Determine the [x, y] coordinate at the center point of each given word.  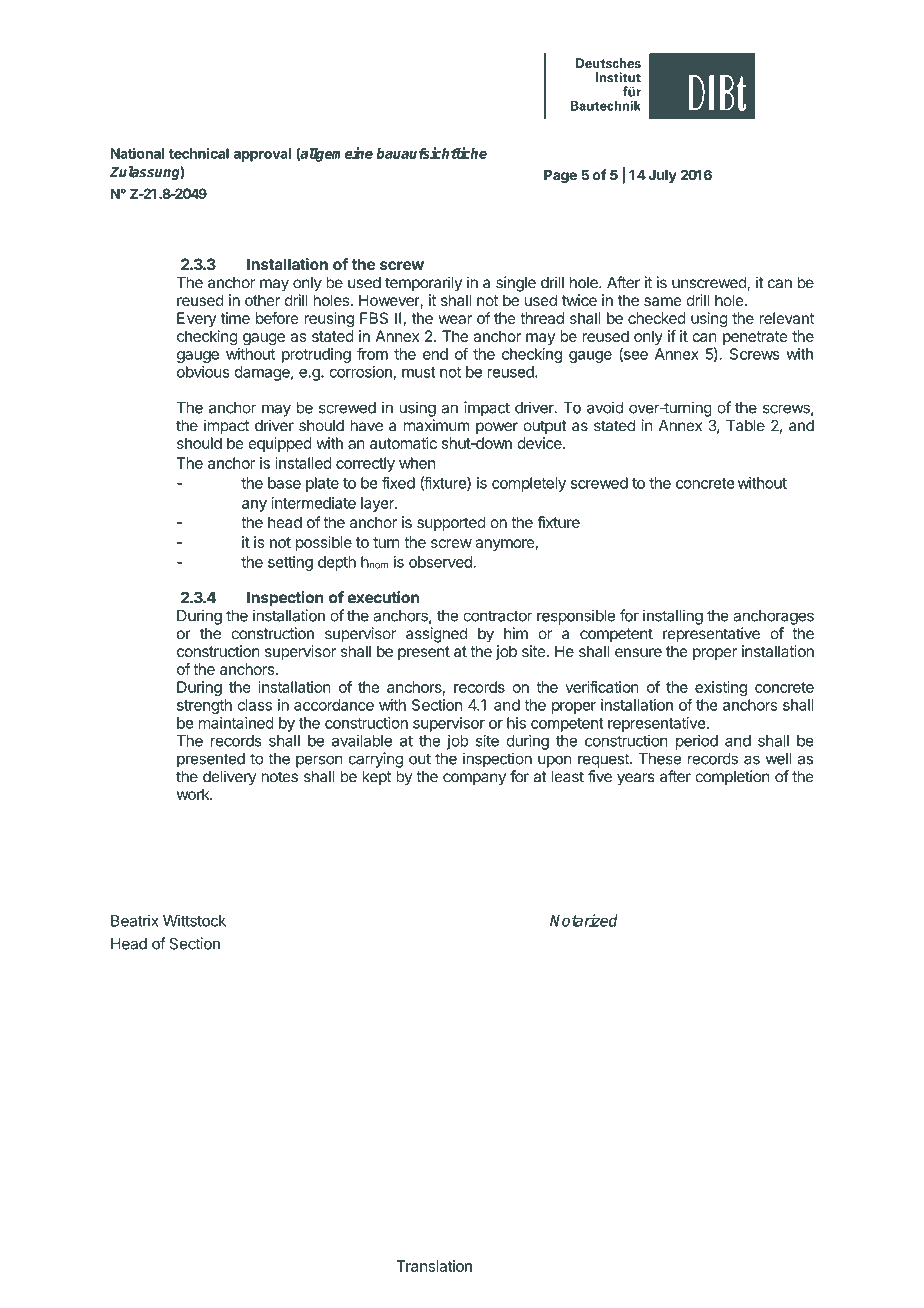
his [516, 723]
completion [732, 778]
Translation [434, 1266]
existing [721, 688]
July [662, 176]
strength [204, 706]
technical [199, 153]
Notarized [584, 920]
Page [560, 176]
